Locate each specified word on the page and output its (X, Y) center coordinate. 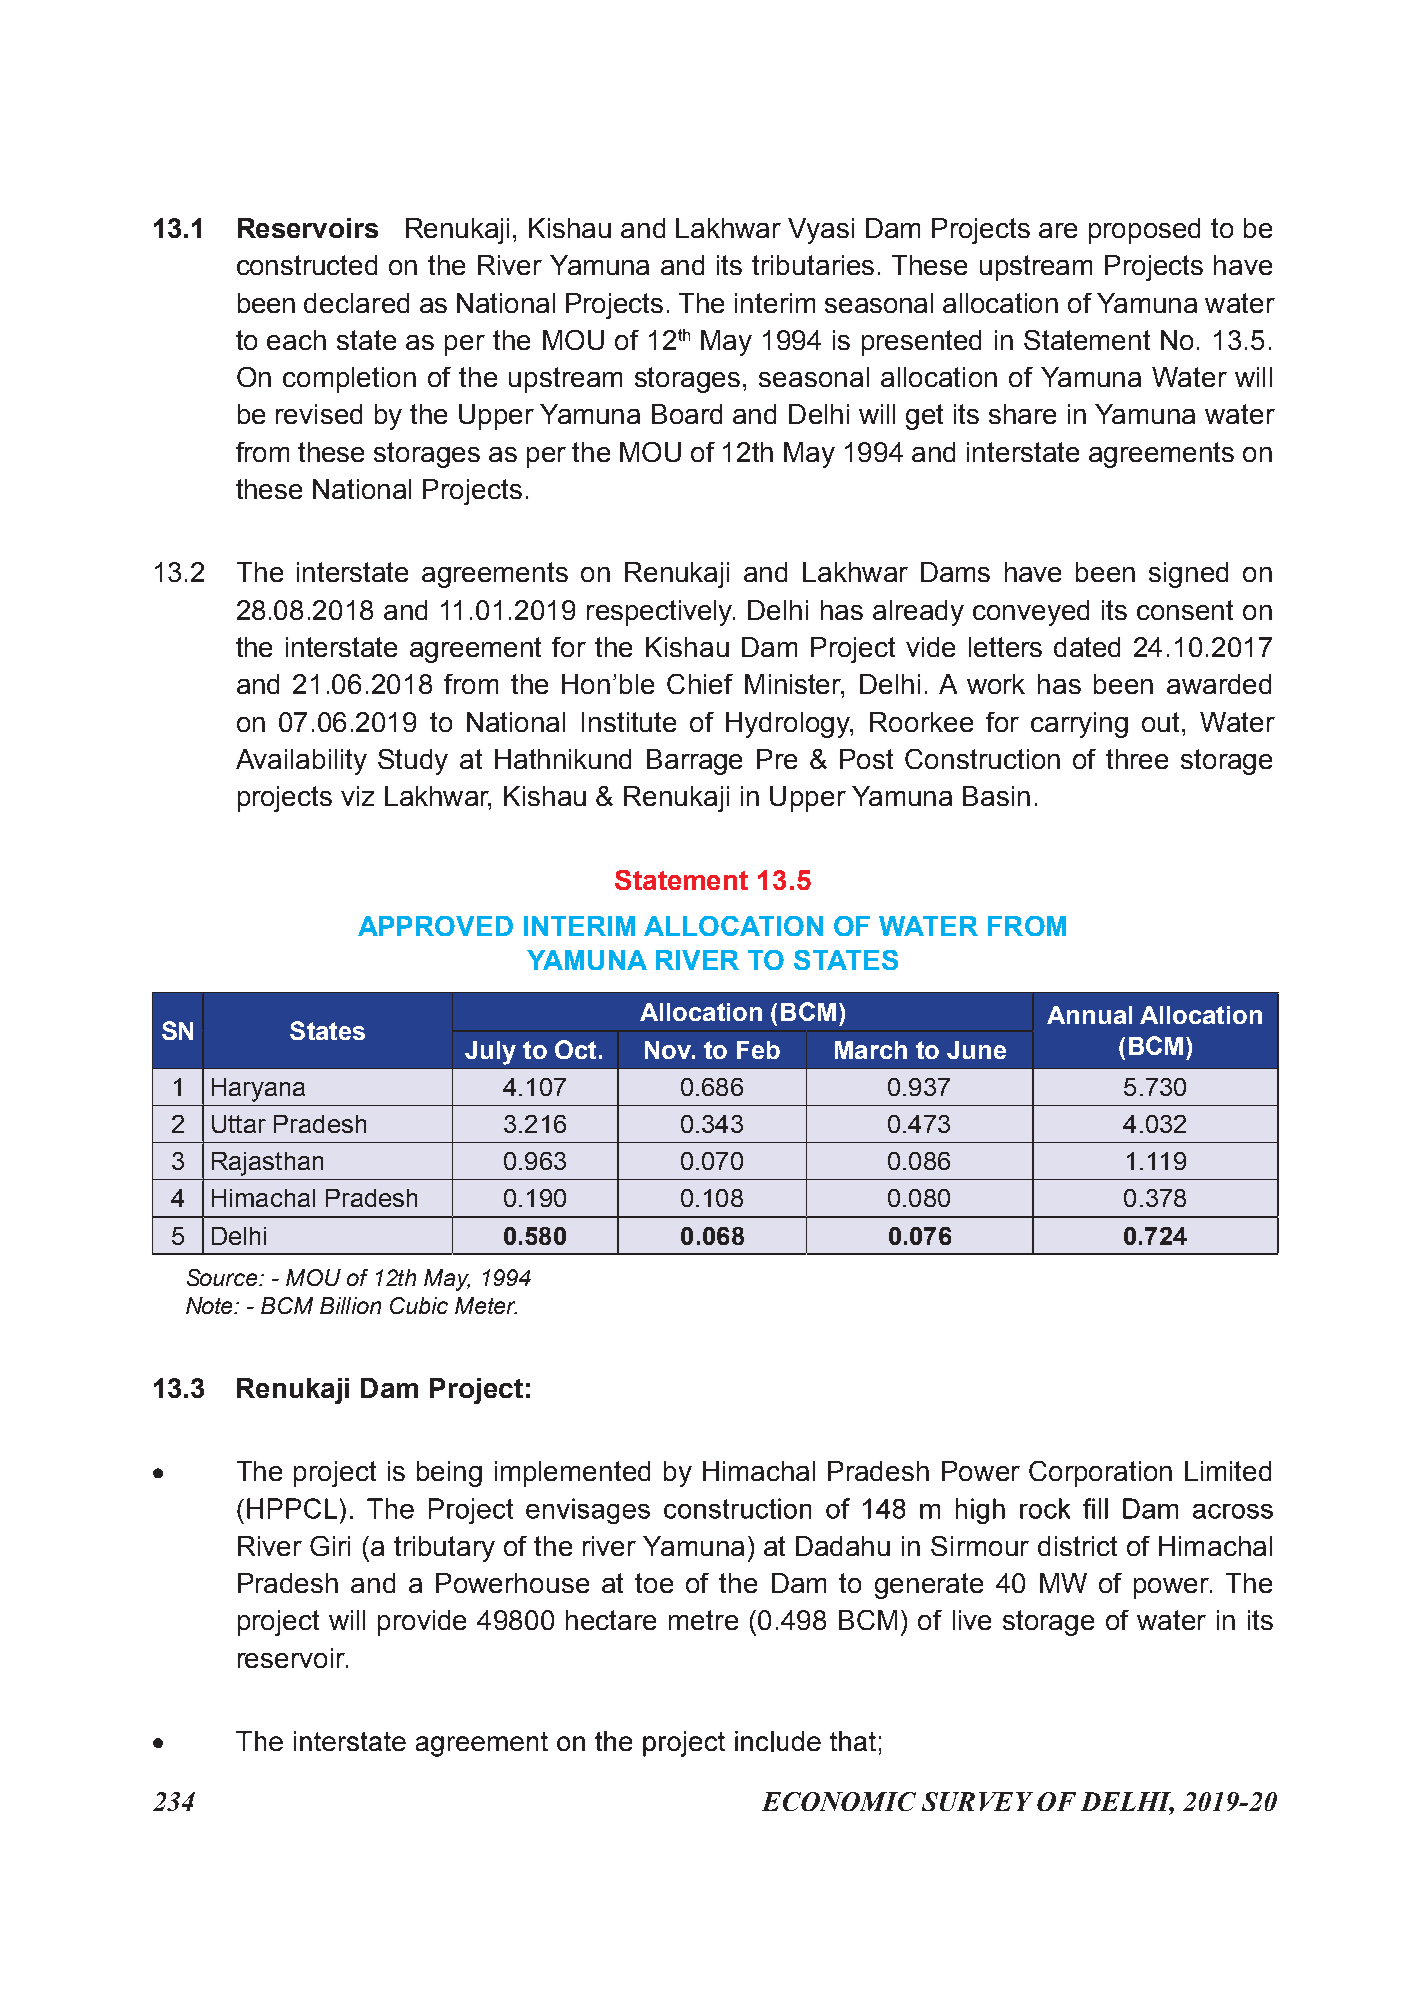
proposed (1144, 231)
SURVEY (977, 1801)
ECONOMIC (839, 1801)
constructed (307, 265)
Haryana (258, 1090)
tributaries (813, 265)
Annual (1089, 1015)
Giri (330, 1546)
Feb (758, 1050)
